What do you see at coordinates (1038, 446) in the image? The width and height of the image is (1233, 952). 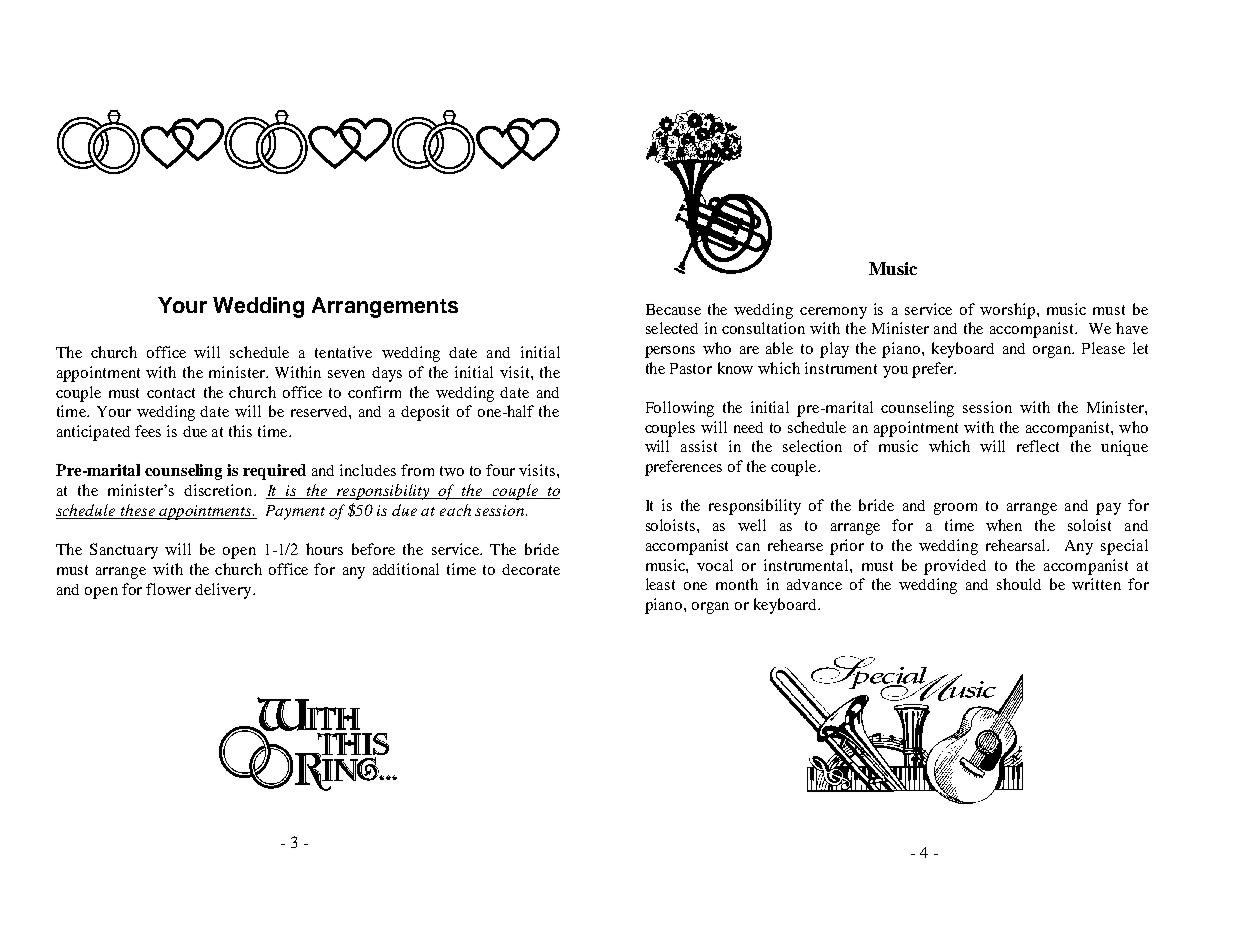 I see `reflect` at bounding box center [1038, 446].
